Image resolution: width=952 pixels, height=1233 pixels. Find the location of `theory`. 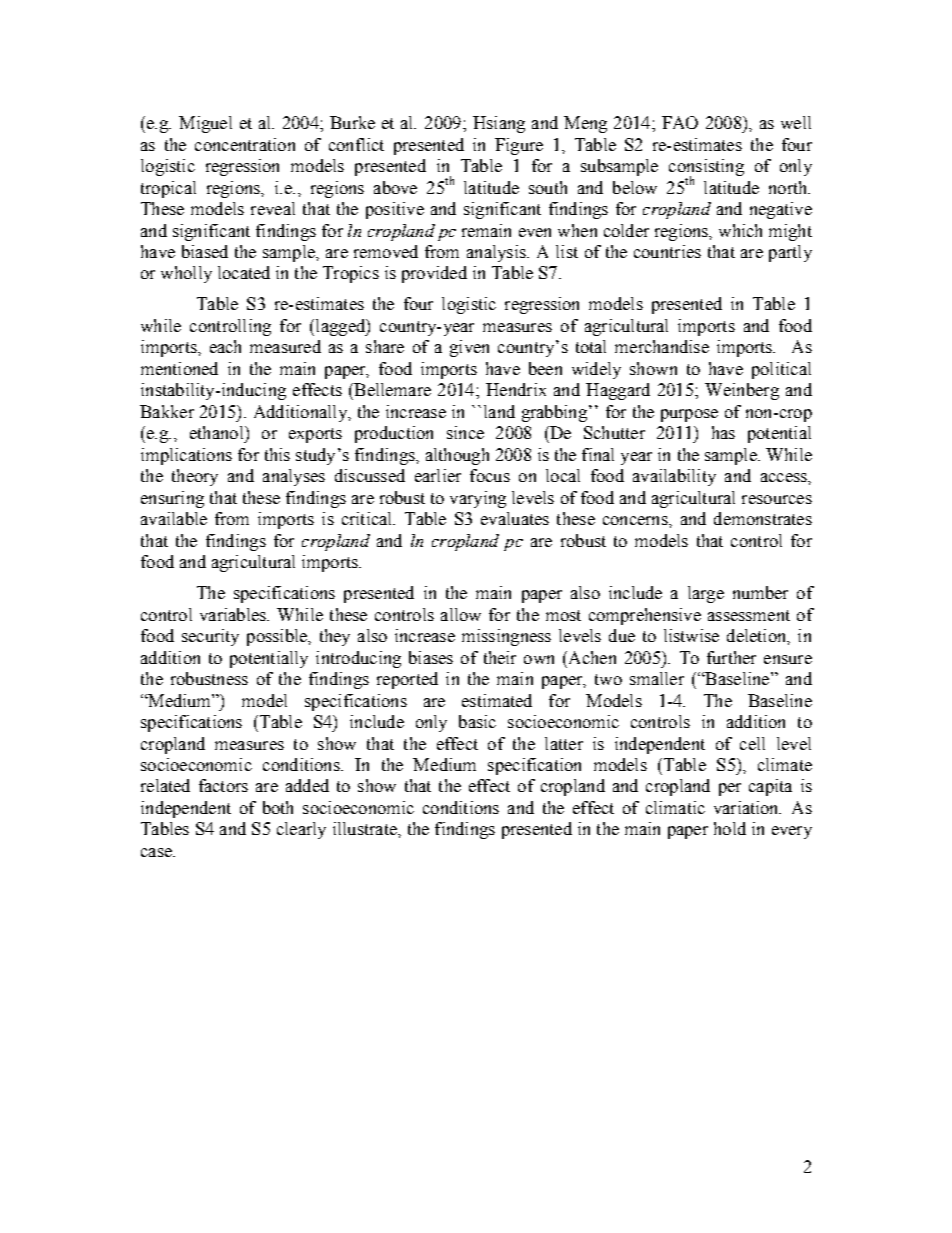

theory is located at coordinates (195, 477).
